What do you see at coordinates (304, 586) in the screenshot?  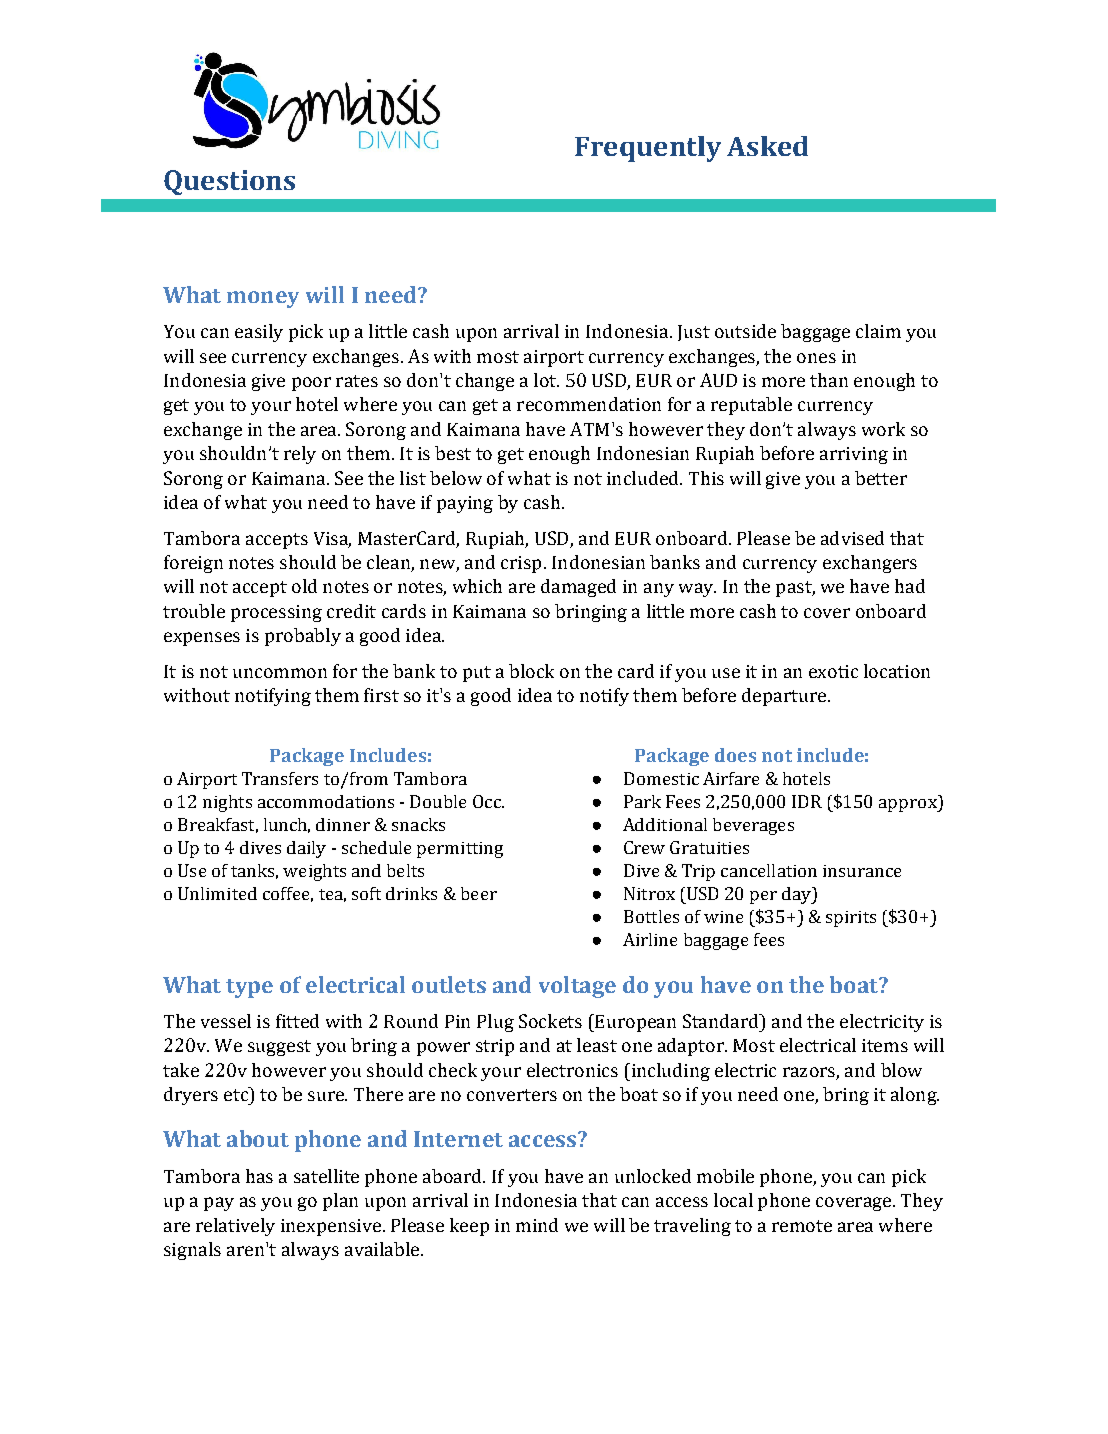 I see `old` at bounding box center [304, 586].
